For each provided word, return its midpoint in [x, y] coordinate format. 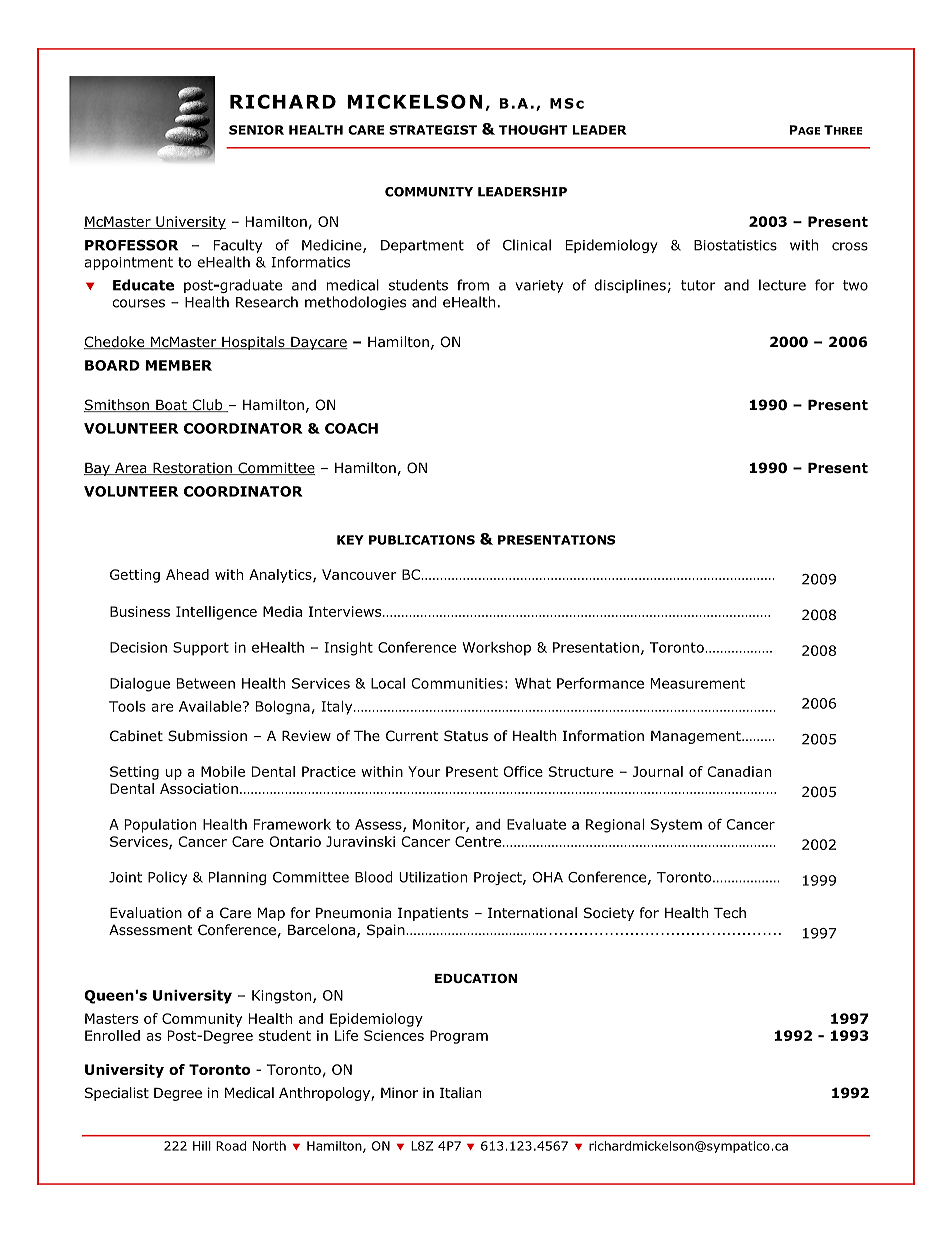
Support [201, 649]
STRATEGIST [433, 130]
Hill [202, 1146]
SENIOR [256, 130]
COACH [351, 428]
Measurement [698, 683]
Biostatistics [735, 245]
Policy [167, 878]
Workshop [496, 649]
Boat [171, 406]
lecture [782, 285]
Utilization [433, 877]
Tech [730, 912]
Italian [460, 1092]
